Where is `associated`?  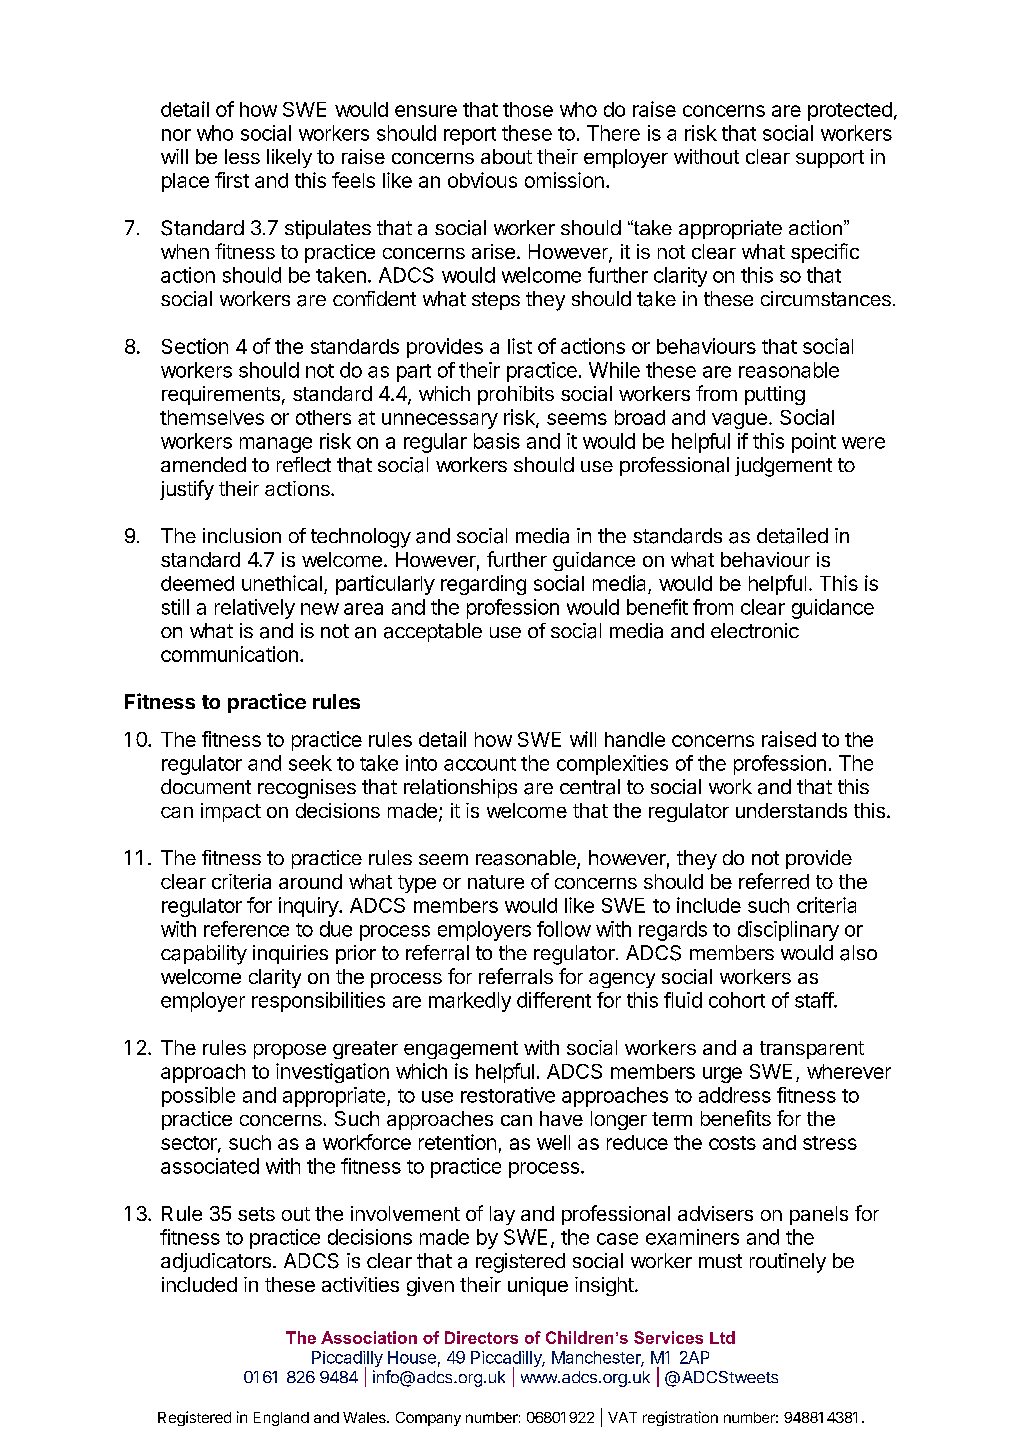 associated is located at coordinates (210, 1166).
